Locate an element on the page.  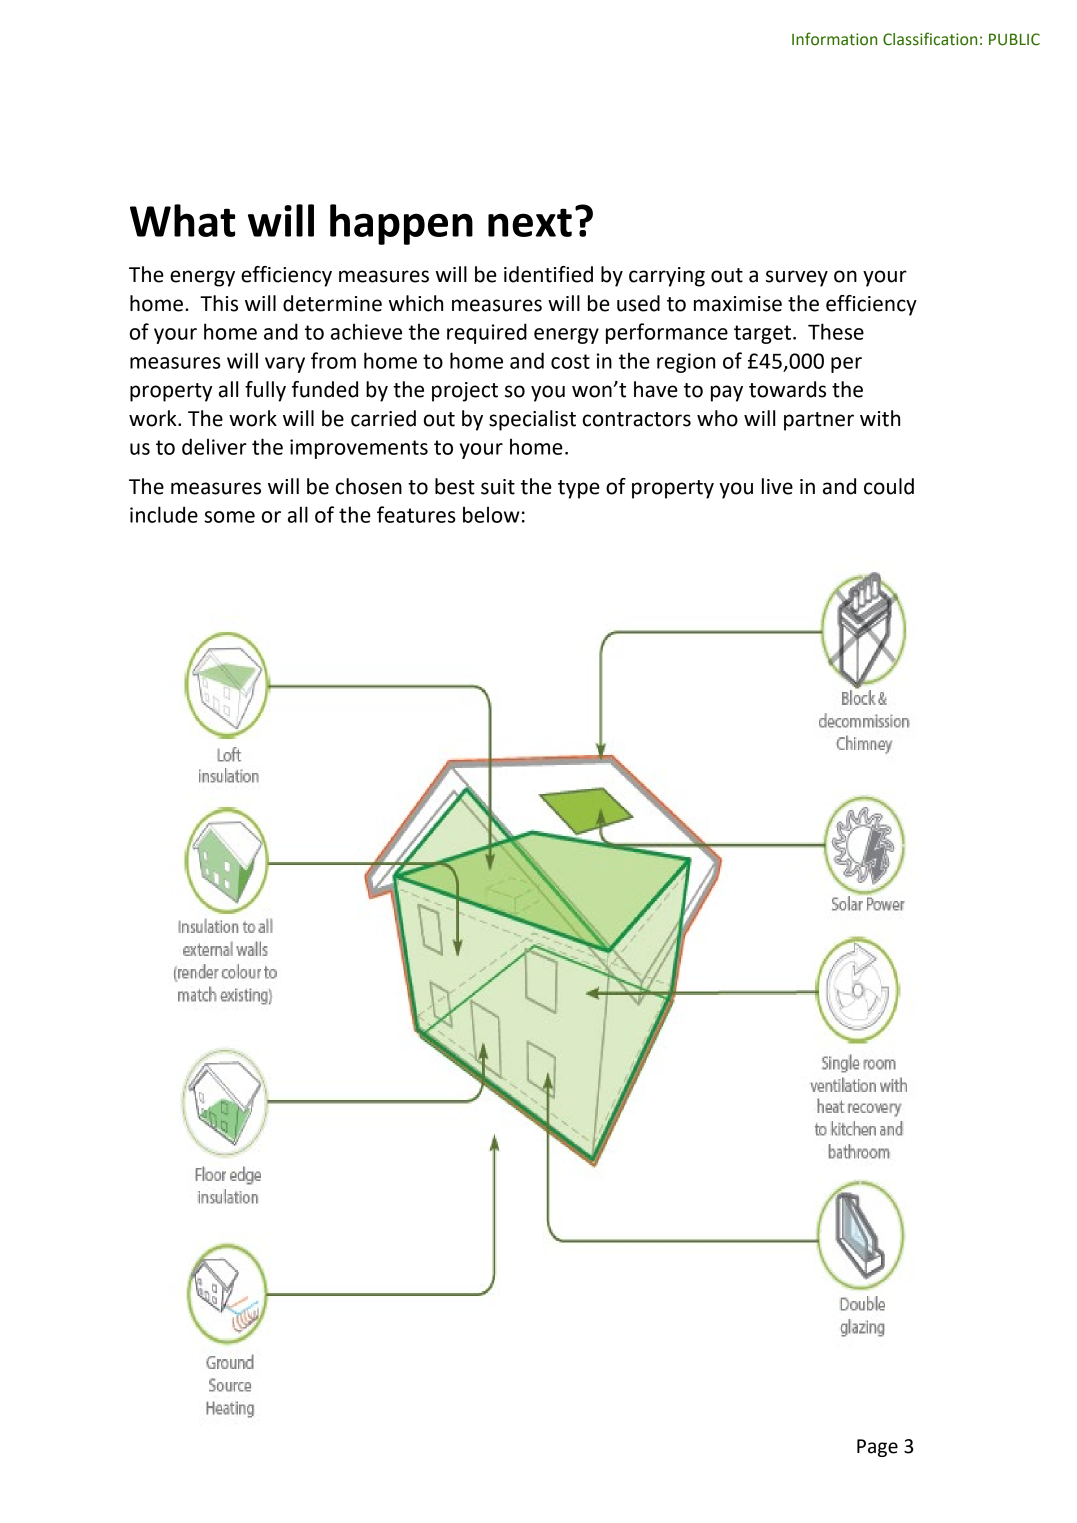
some is located at coordinates (229, 517).
